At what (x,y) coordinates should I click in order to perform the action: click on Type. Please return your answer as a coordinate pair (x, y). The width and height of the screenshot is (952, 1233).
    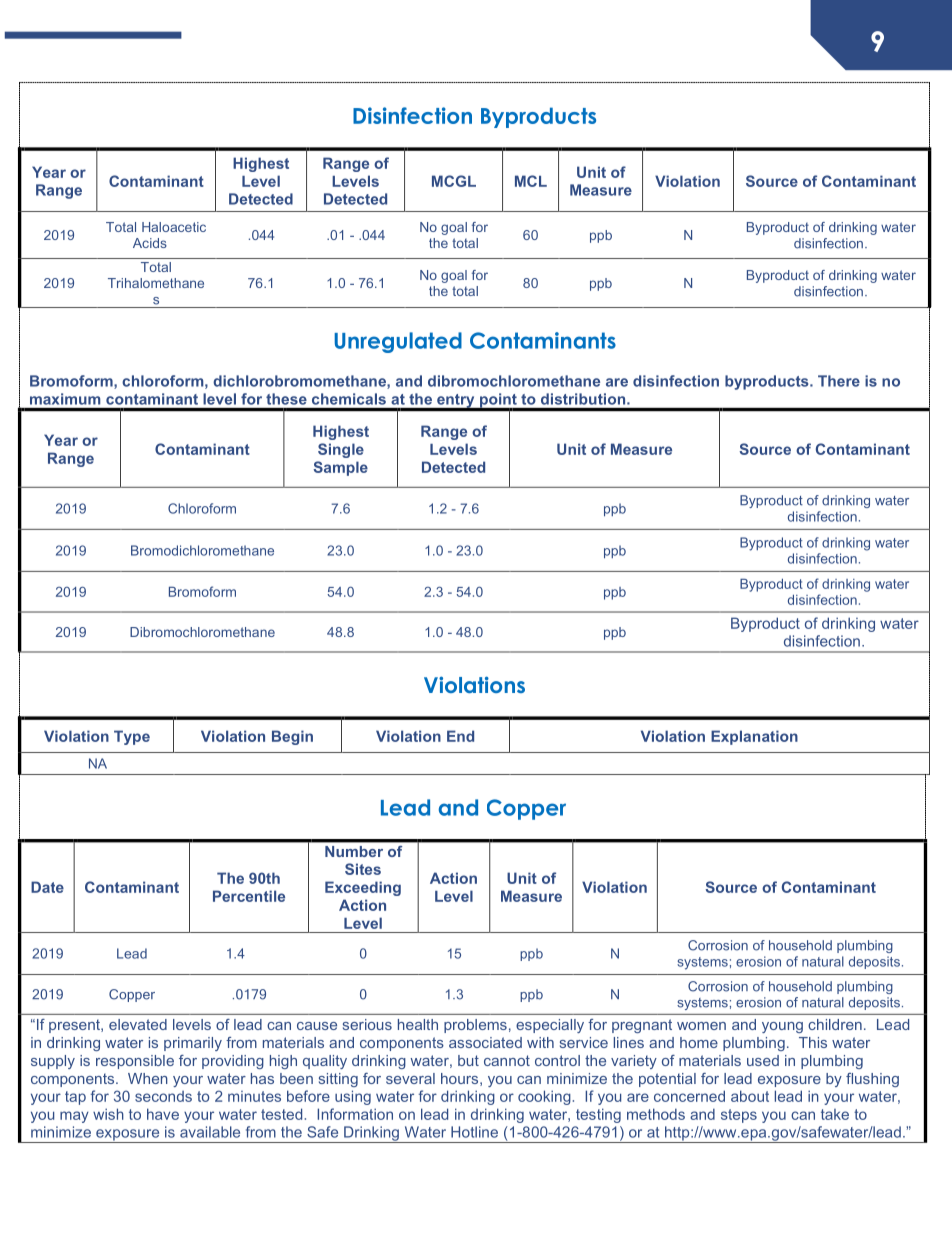
    Looking at the image, I should click on (132, 737).
